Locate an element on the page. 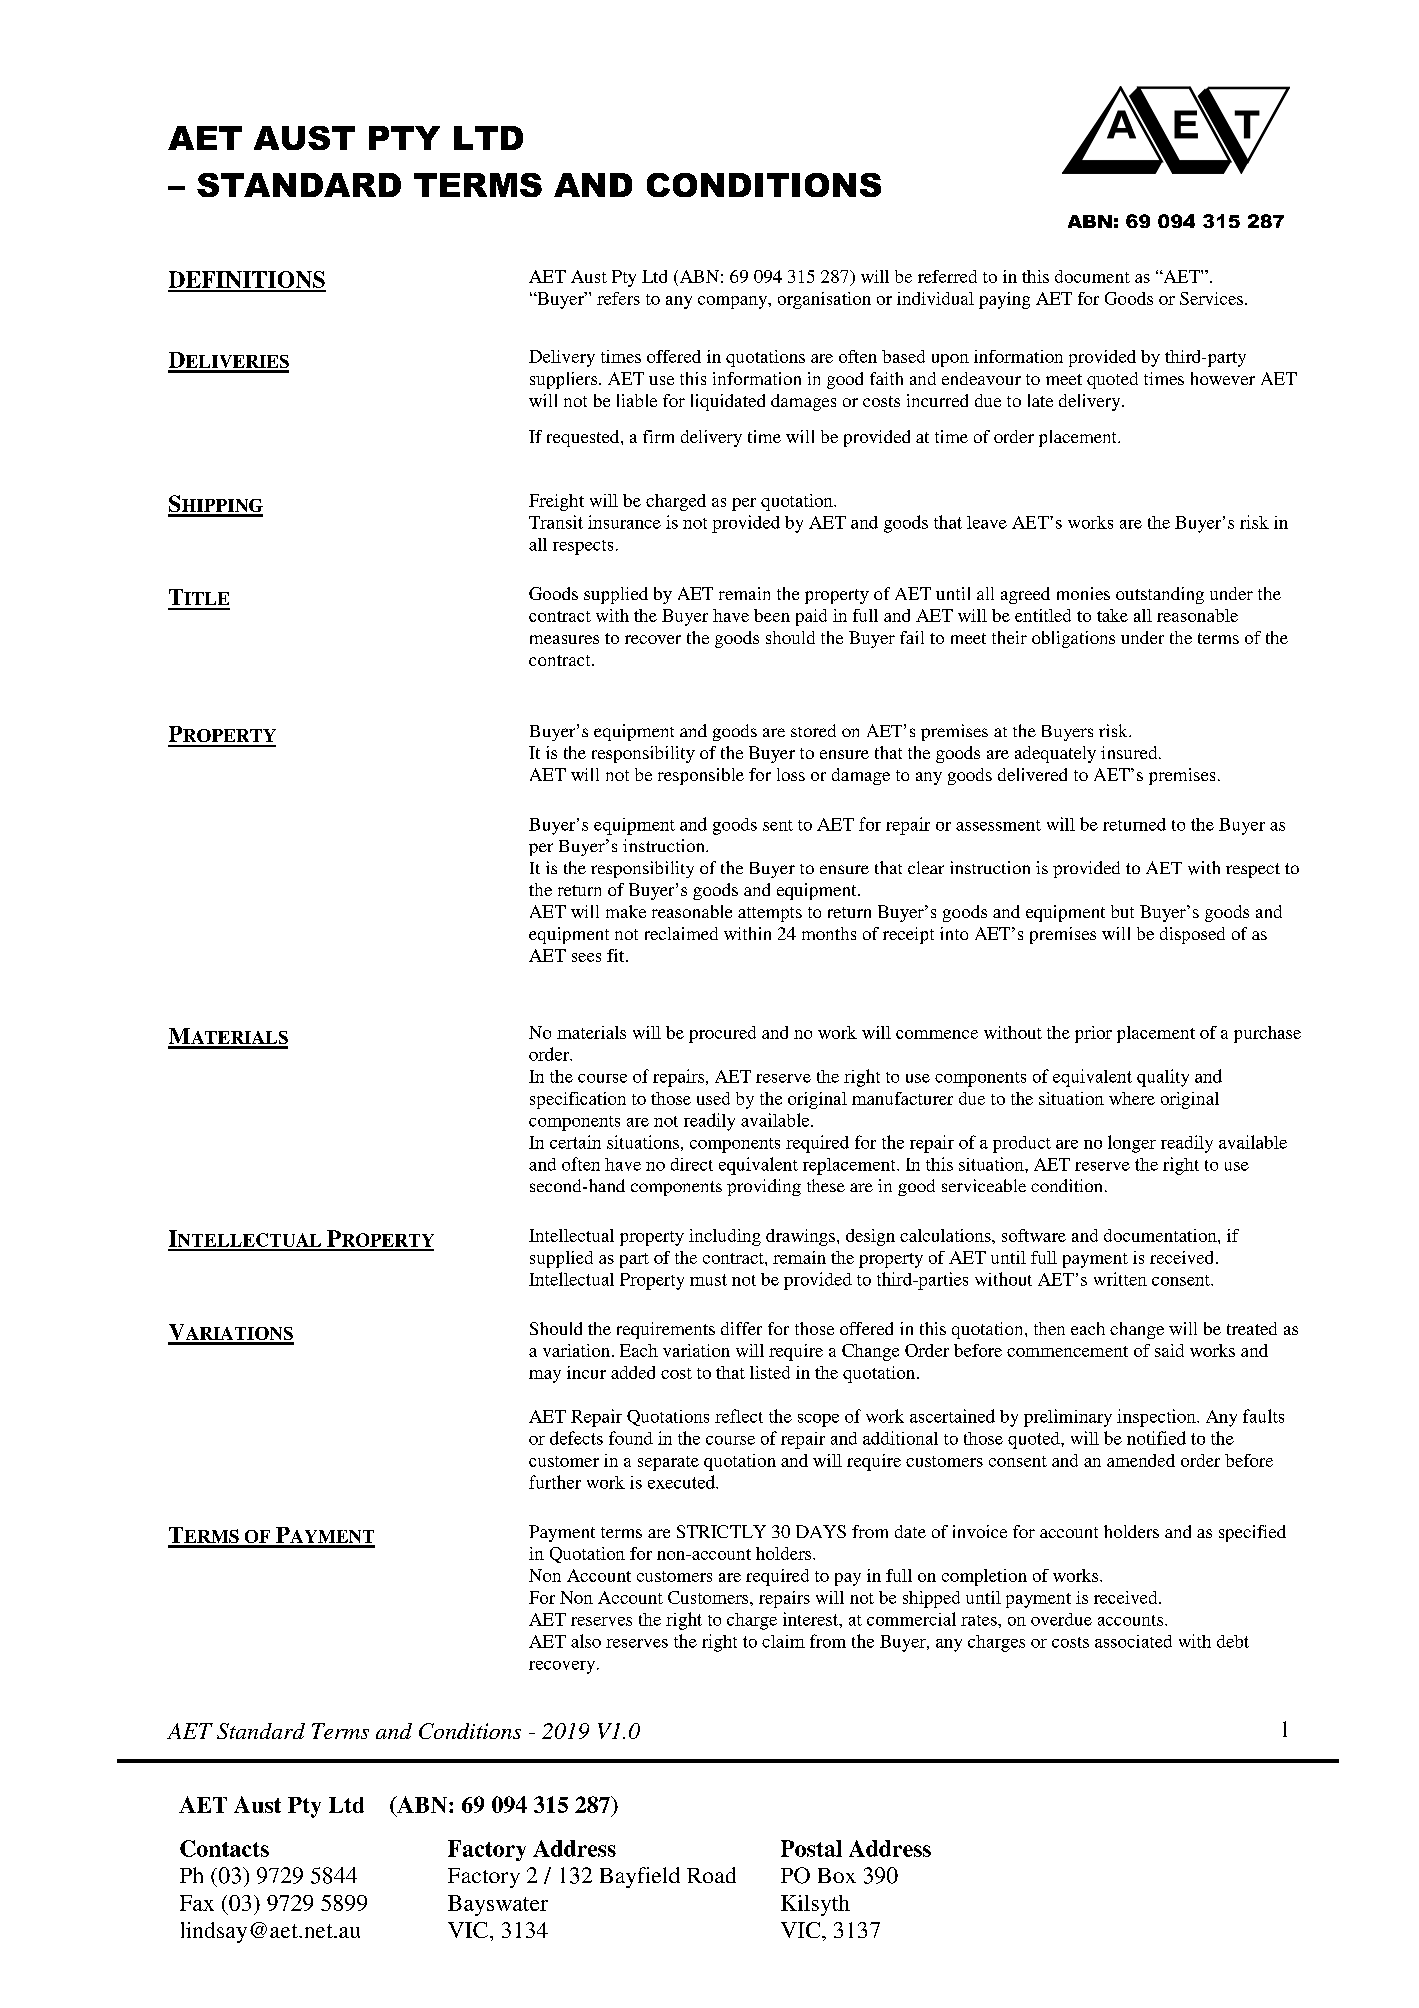  insured is located at coordinates (1130, 752).
